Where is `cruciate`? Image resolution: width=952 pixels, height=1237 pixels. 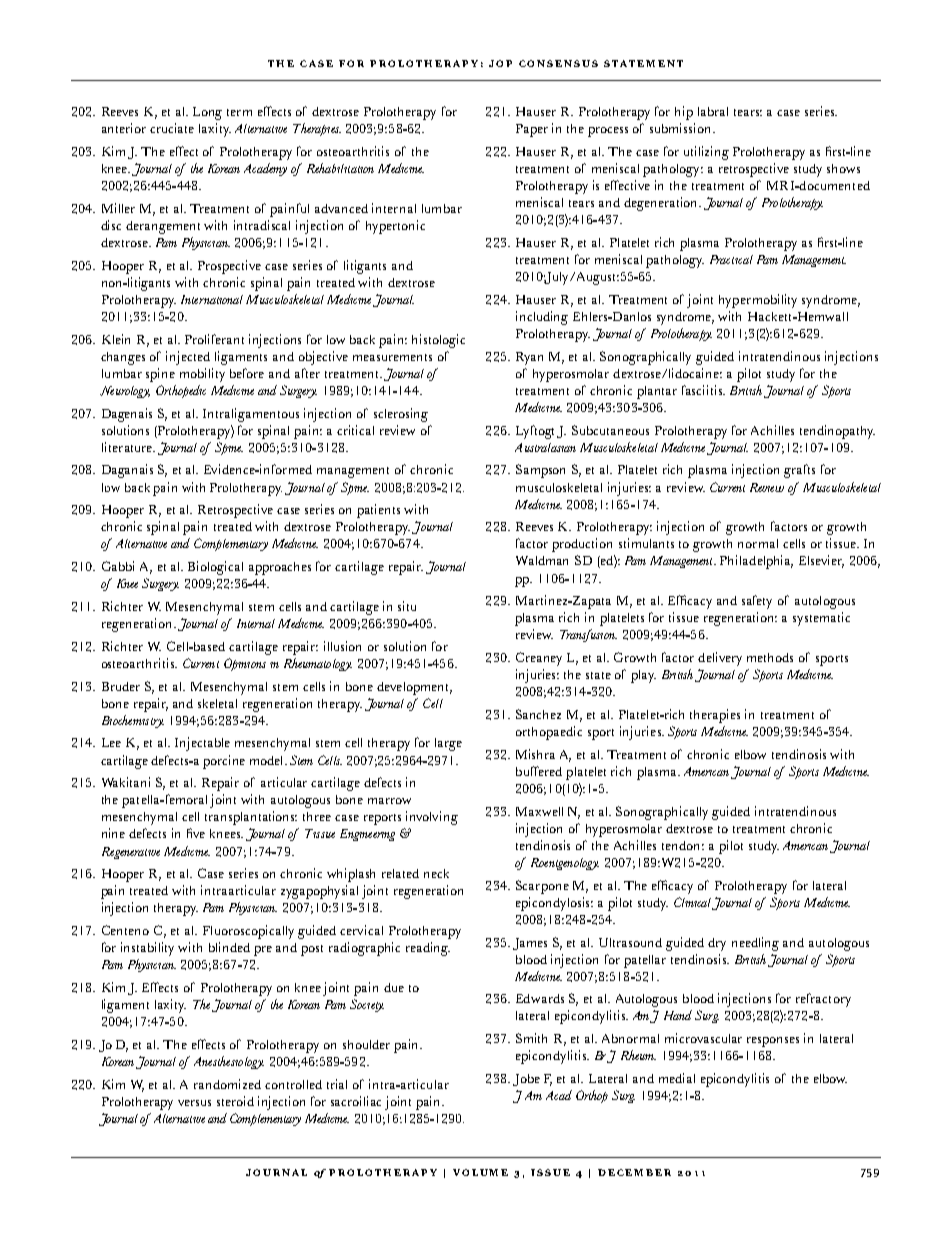 cruciate is located at coordinates (172, 128).
